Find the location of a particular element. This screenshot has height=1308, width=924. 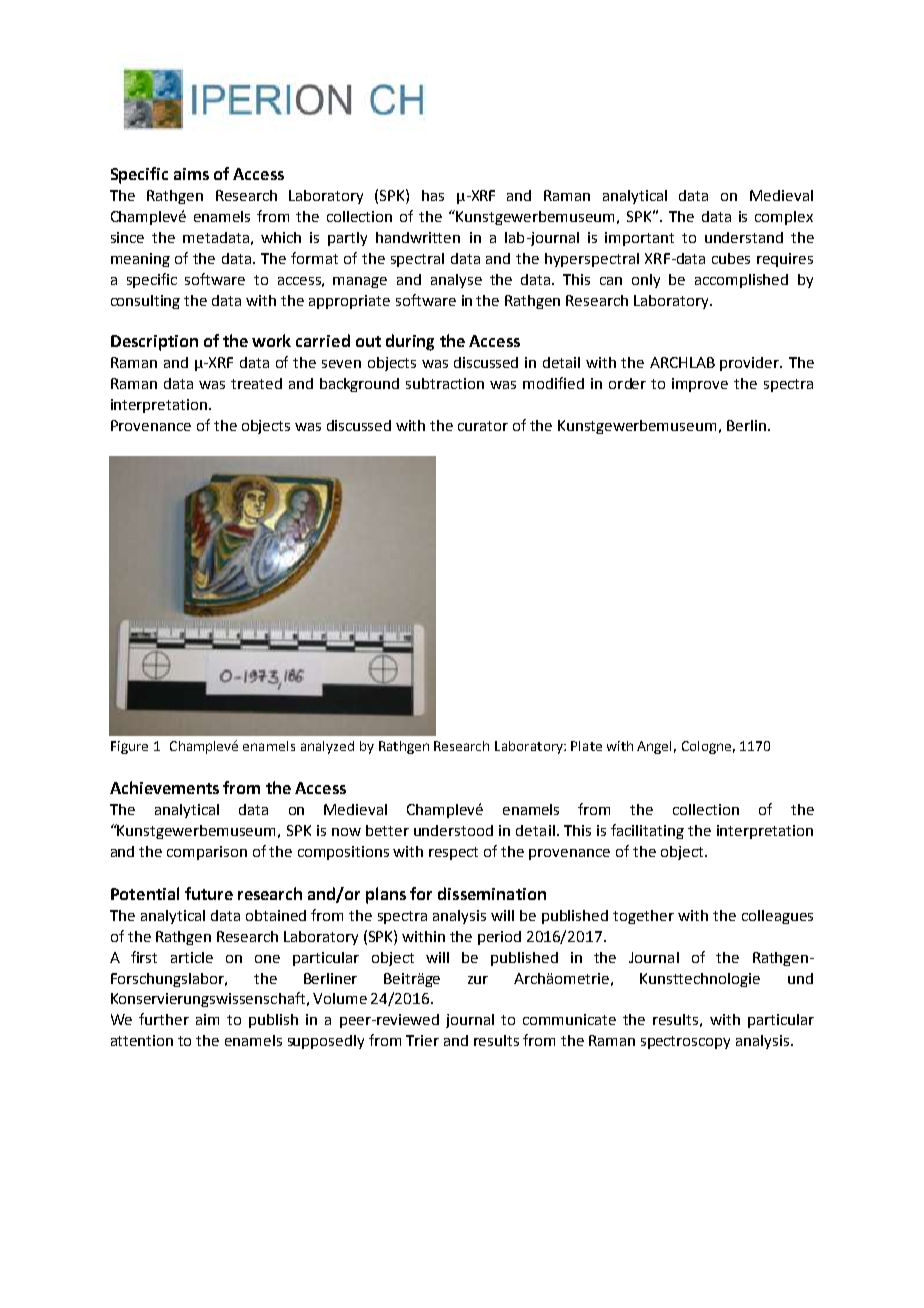

Plate is located at coordinates (586, 746).
